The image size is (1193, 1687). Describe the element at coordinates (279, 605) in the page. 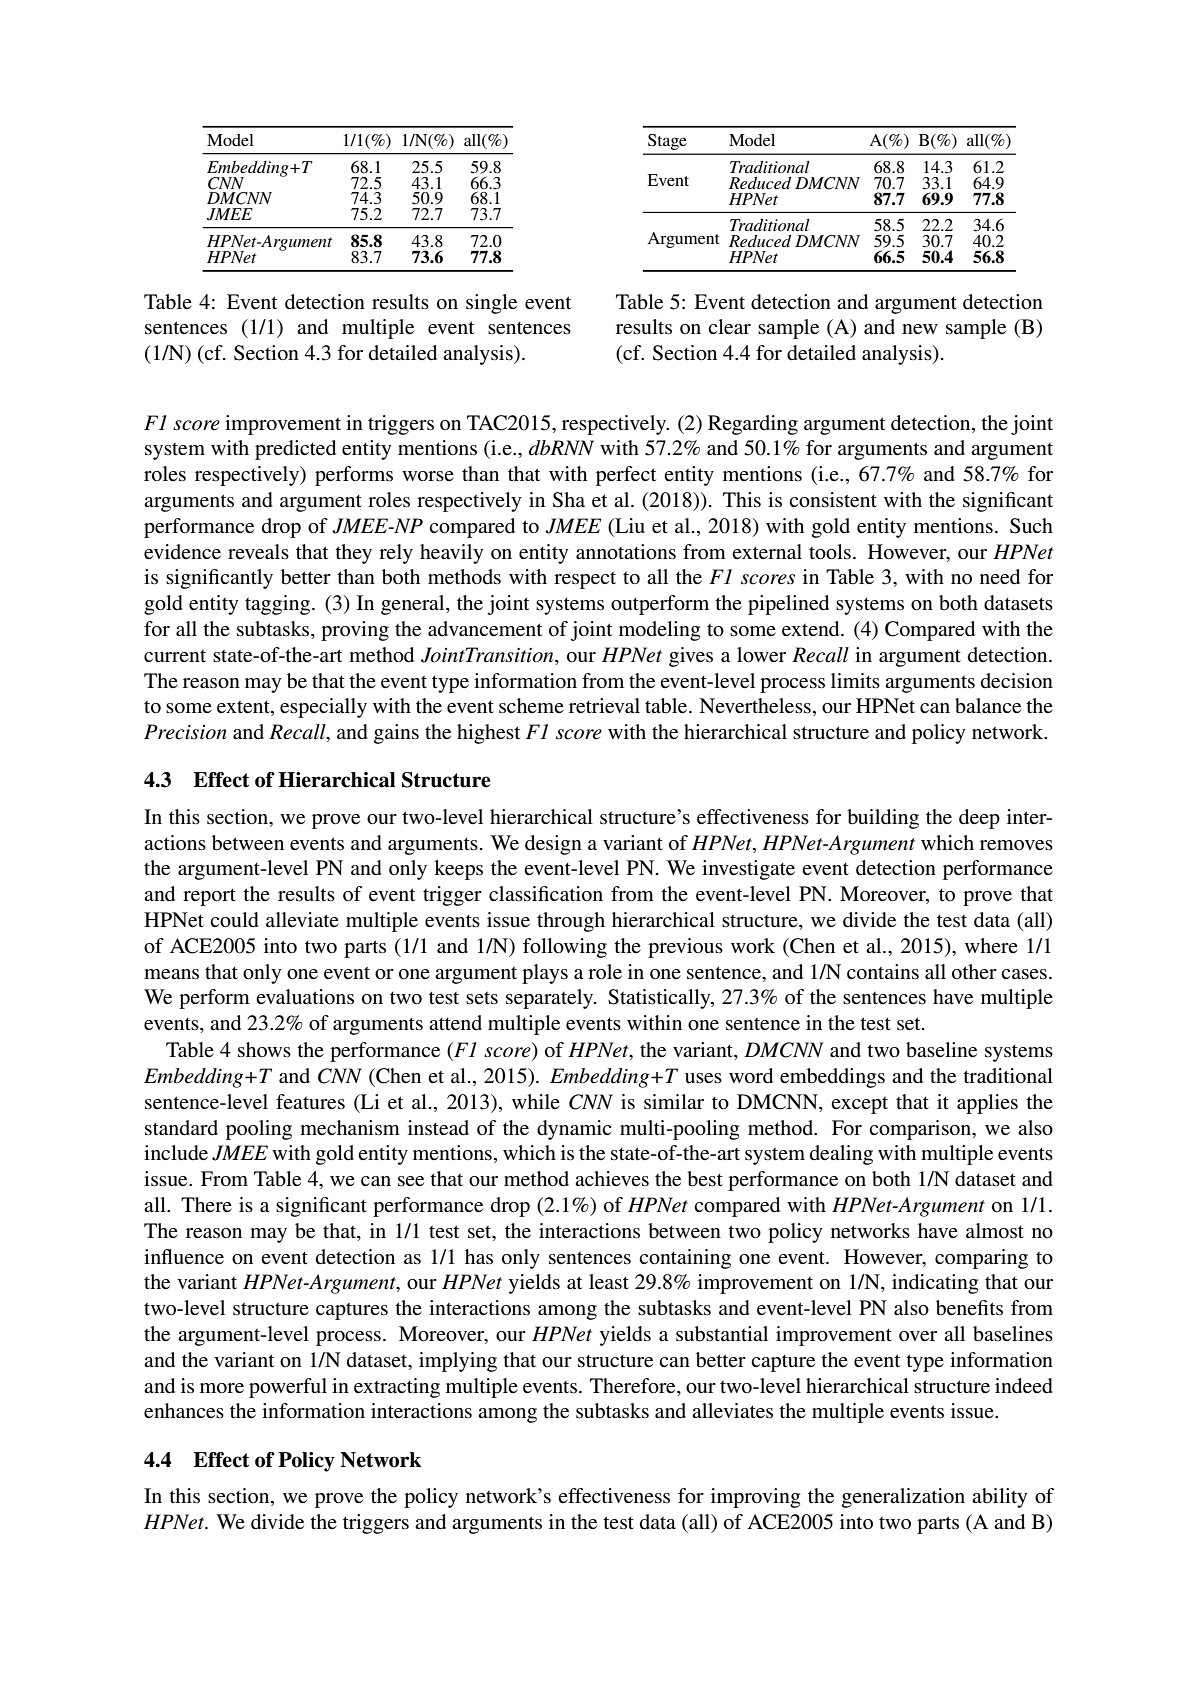

I see `tagging` at that location.
